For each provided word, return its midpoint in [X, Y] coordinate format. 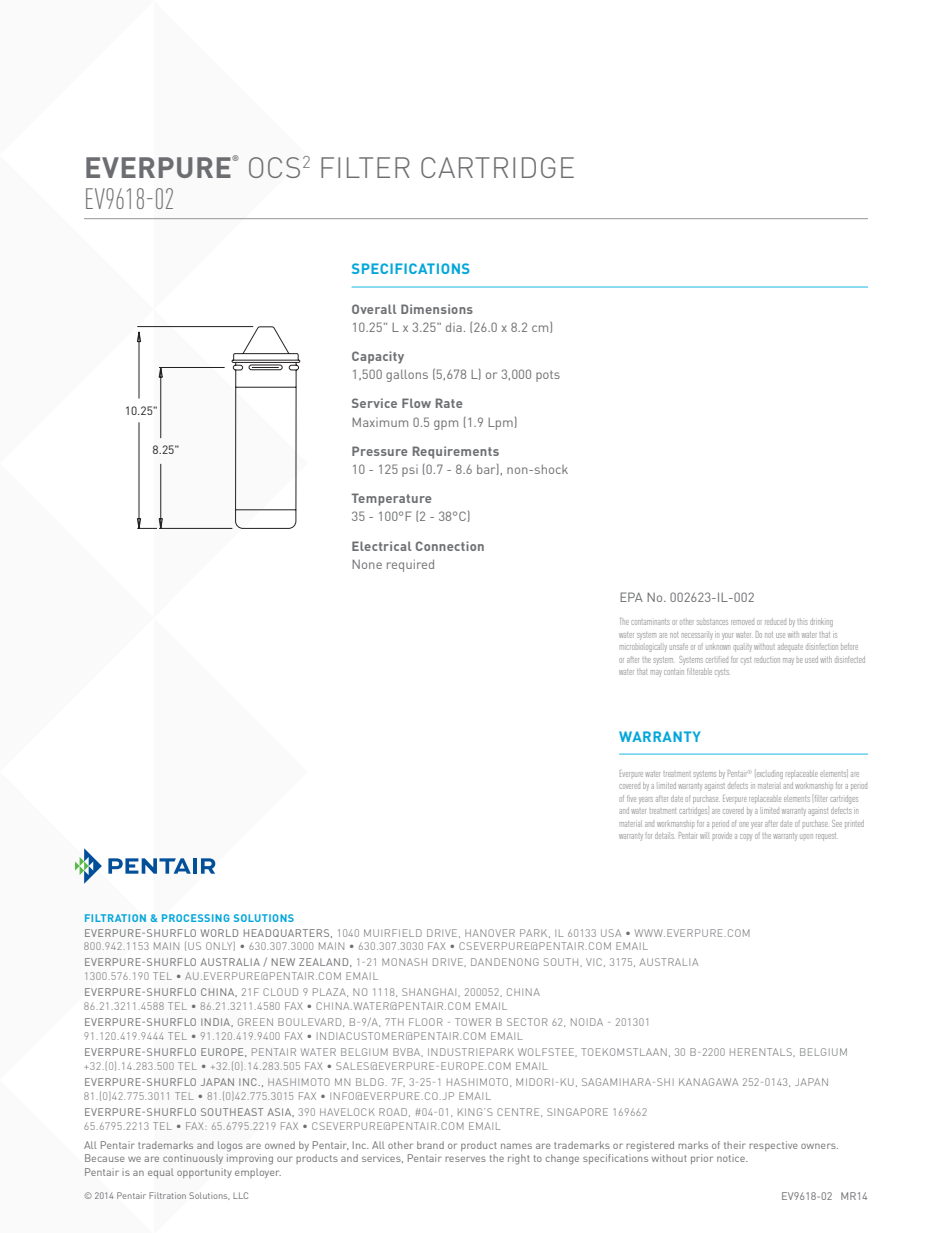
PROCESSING [196, 918]
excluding [769, 774]
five [631, 799]
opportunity [204, 1173]
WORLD [219, 933]
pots [548, 376]
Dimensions [437, 309]
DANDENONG [505, 962]
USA [611, 933]
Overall [374, 309]
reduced [775, 621]
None [367, 564]
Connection [450, 546]
